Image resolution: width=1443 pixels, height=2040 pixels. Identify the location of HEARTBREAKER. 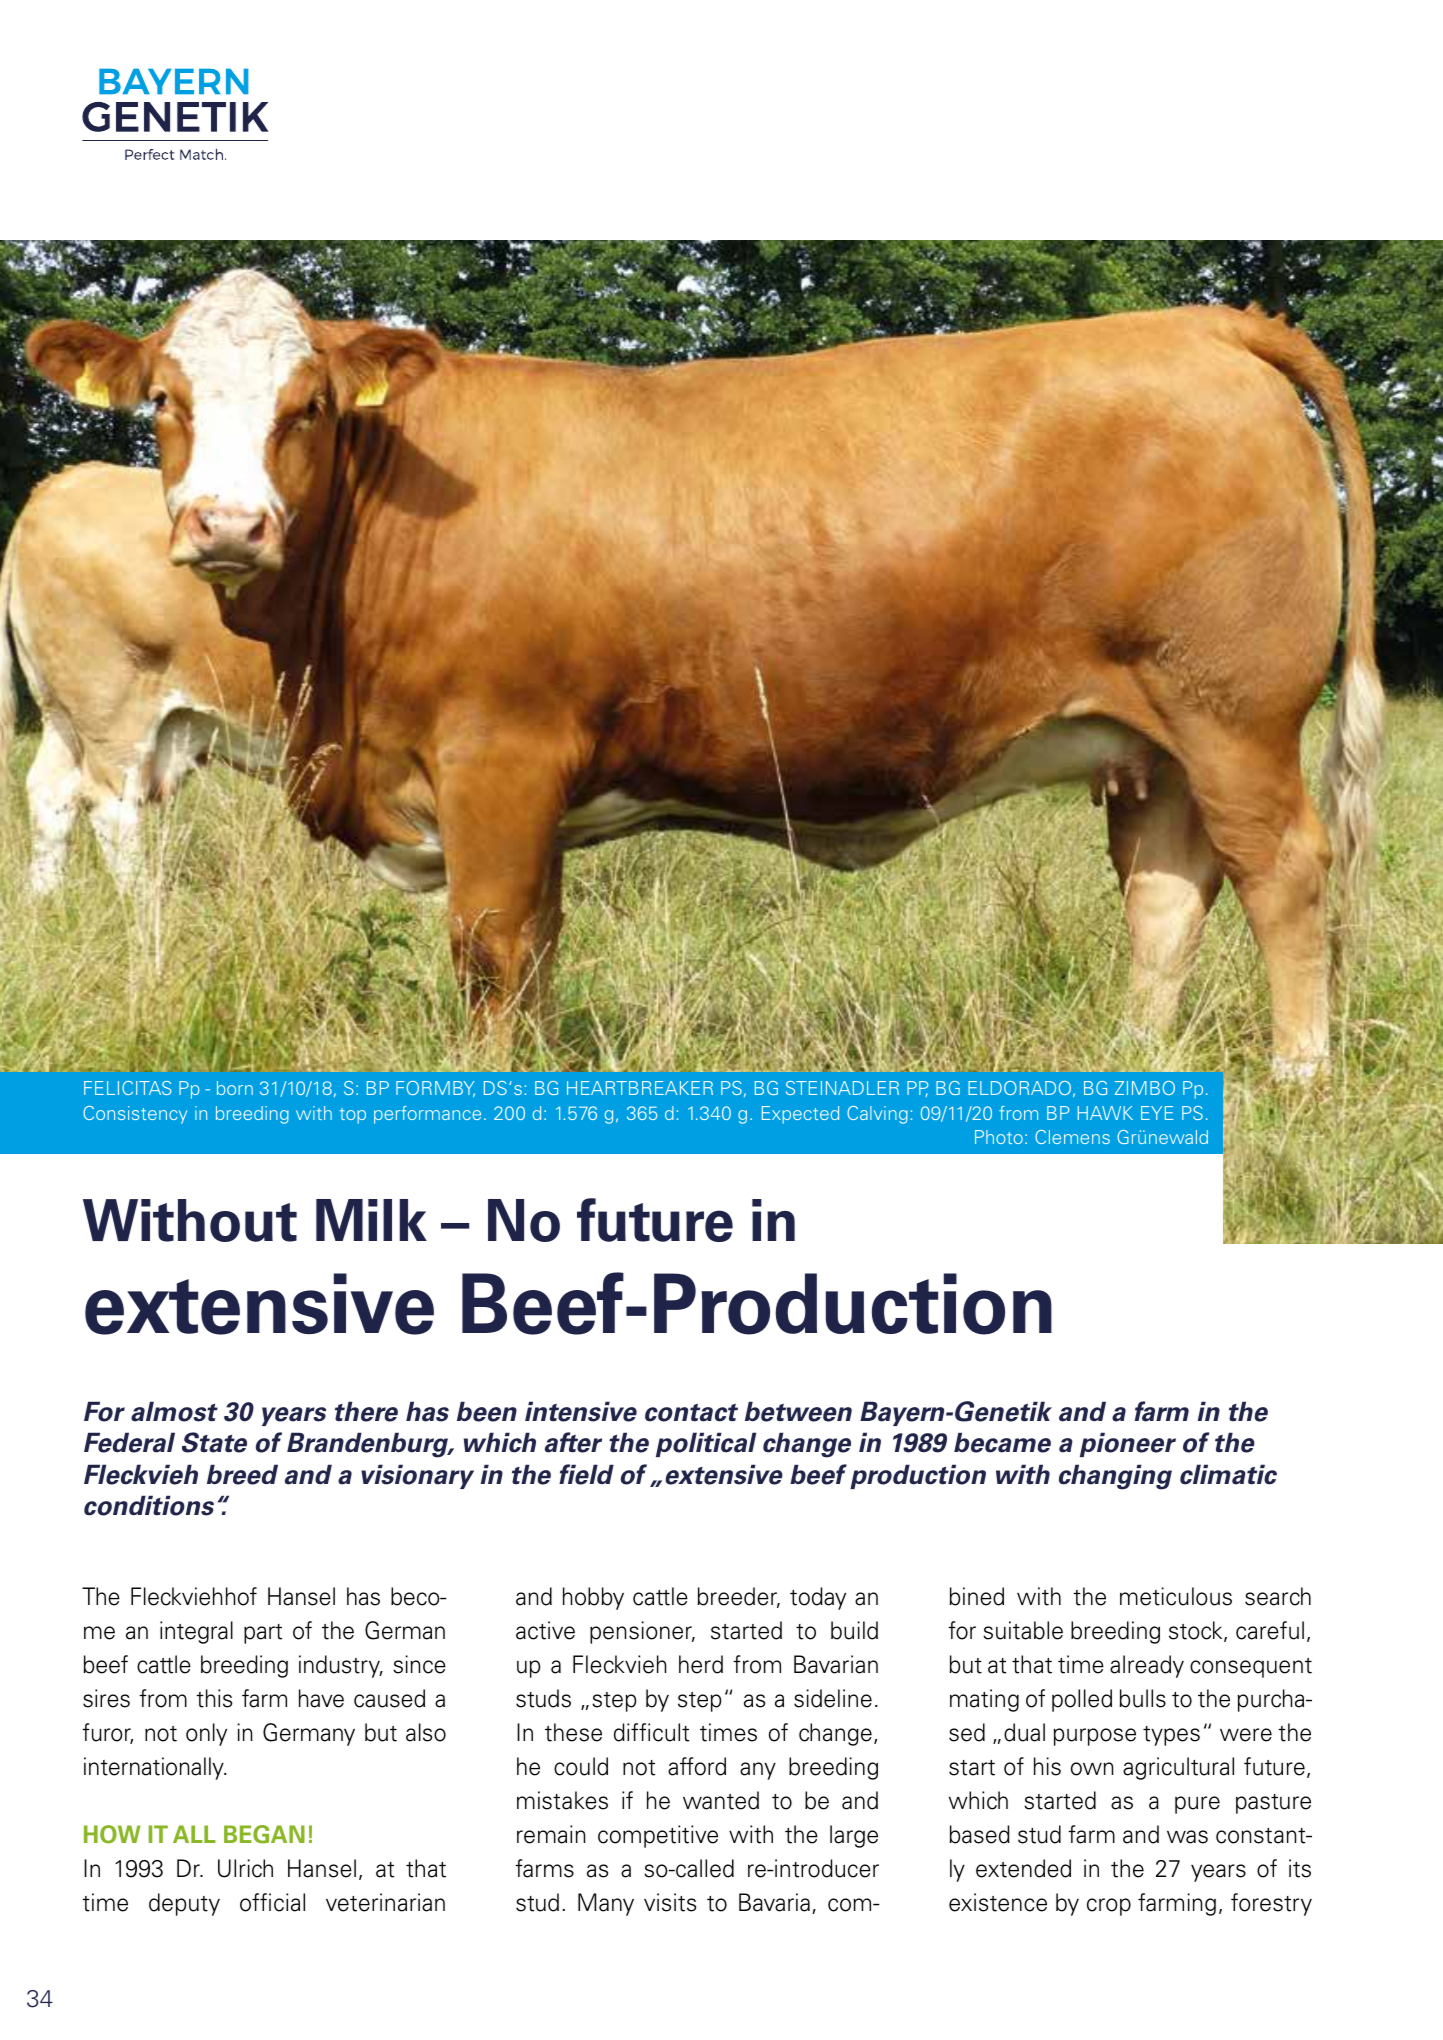
(640, 1088).
